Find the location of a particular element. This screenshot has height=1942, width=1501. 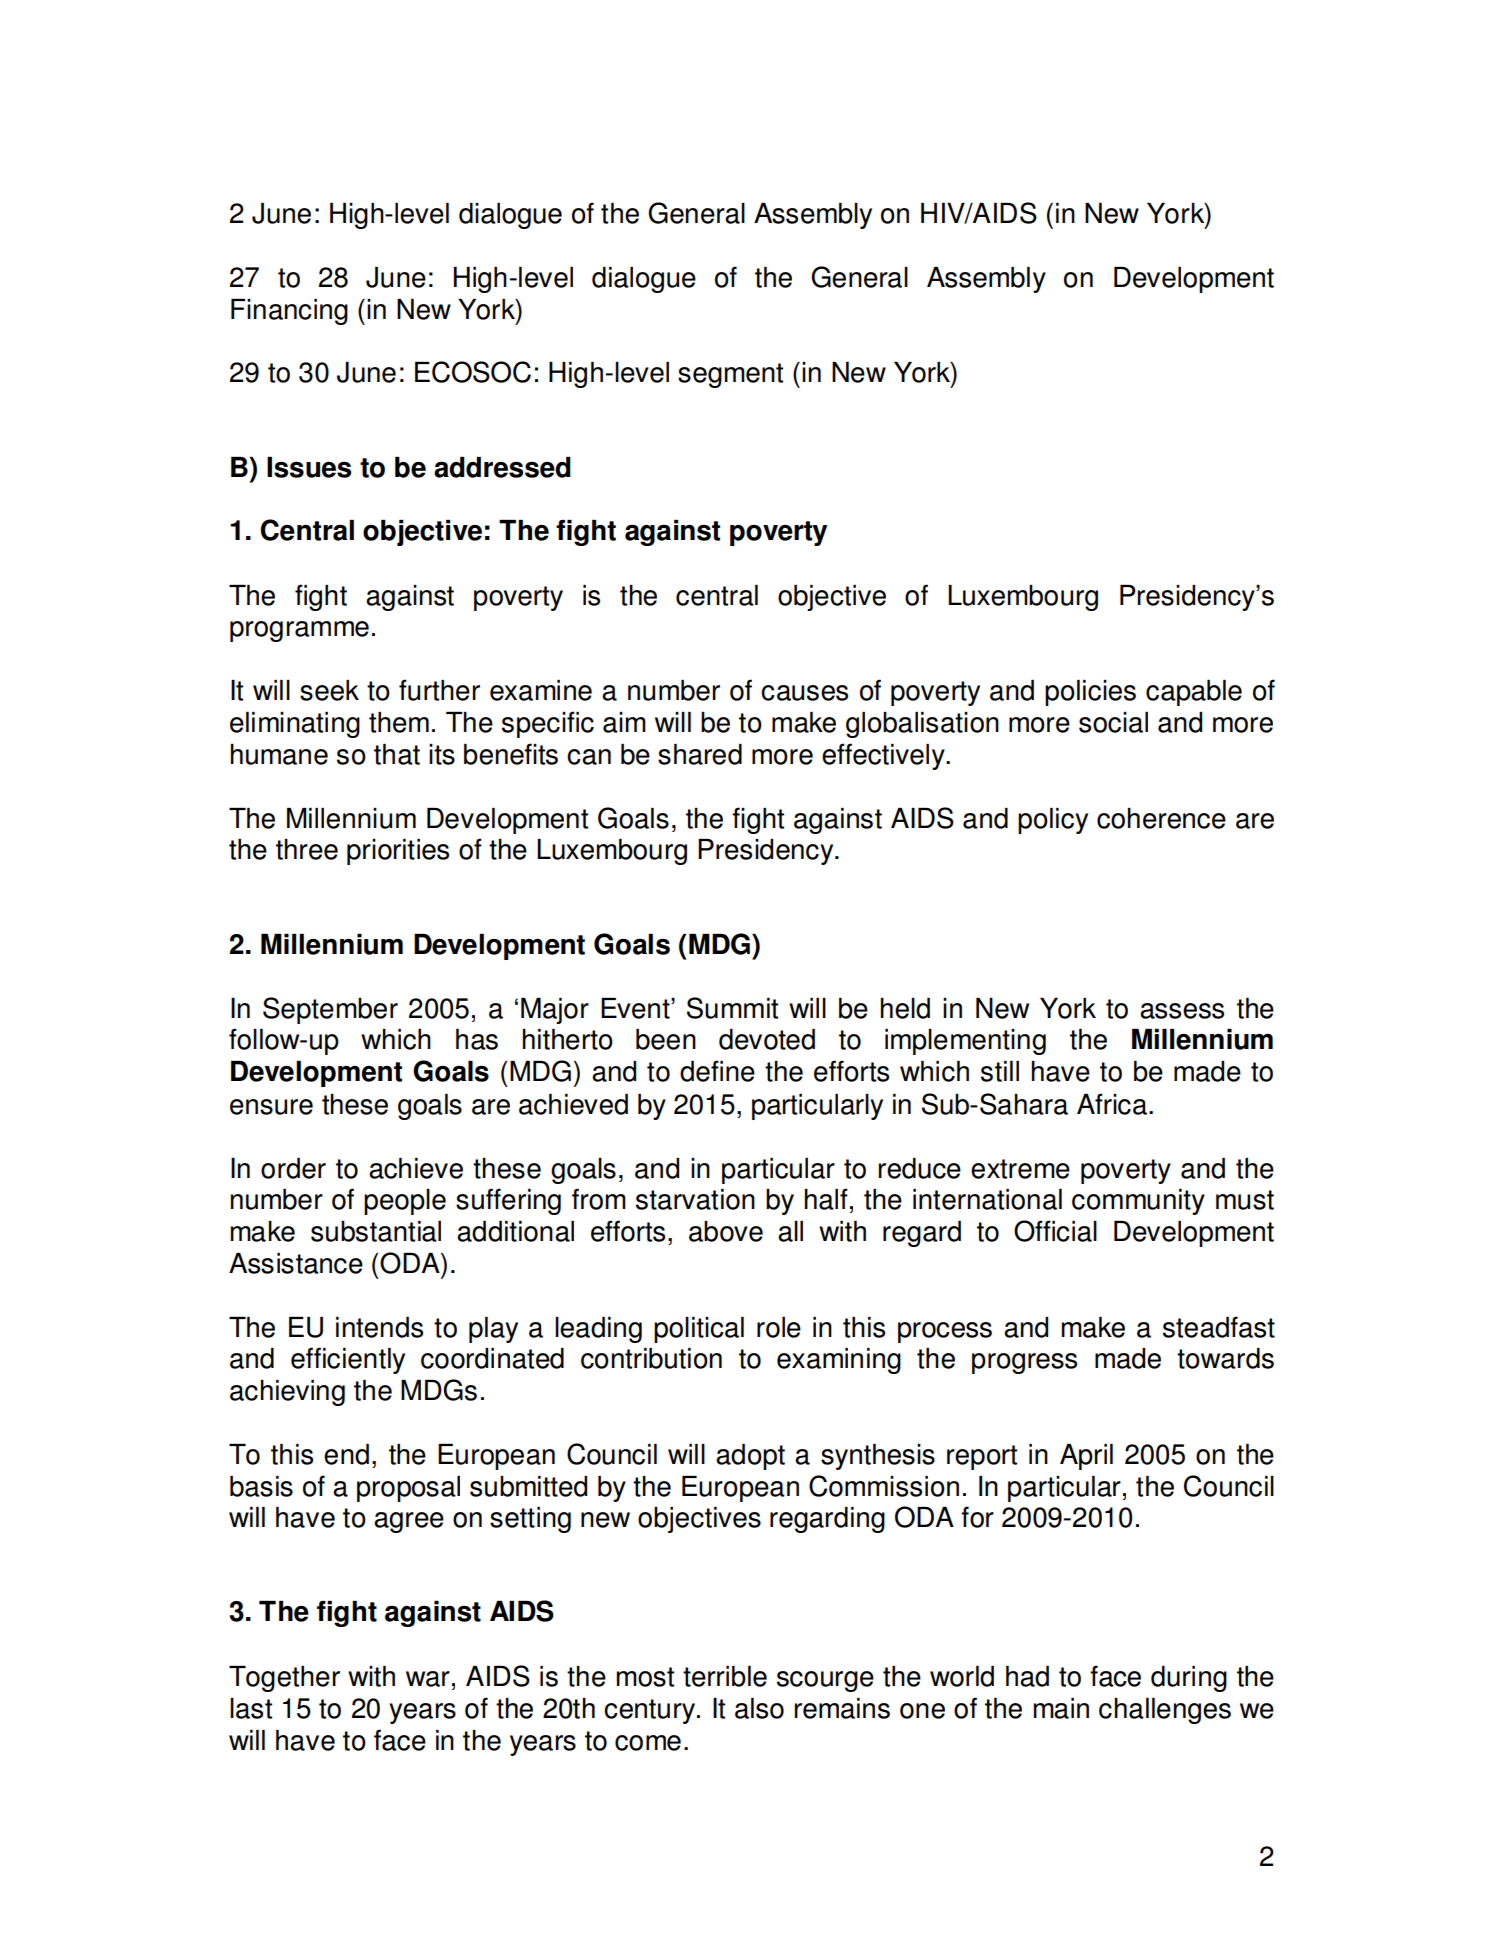

seek is located at coordinates (329, 690).
